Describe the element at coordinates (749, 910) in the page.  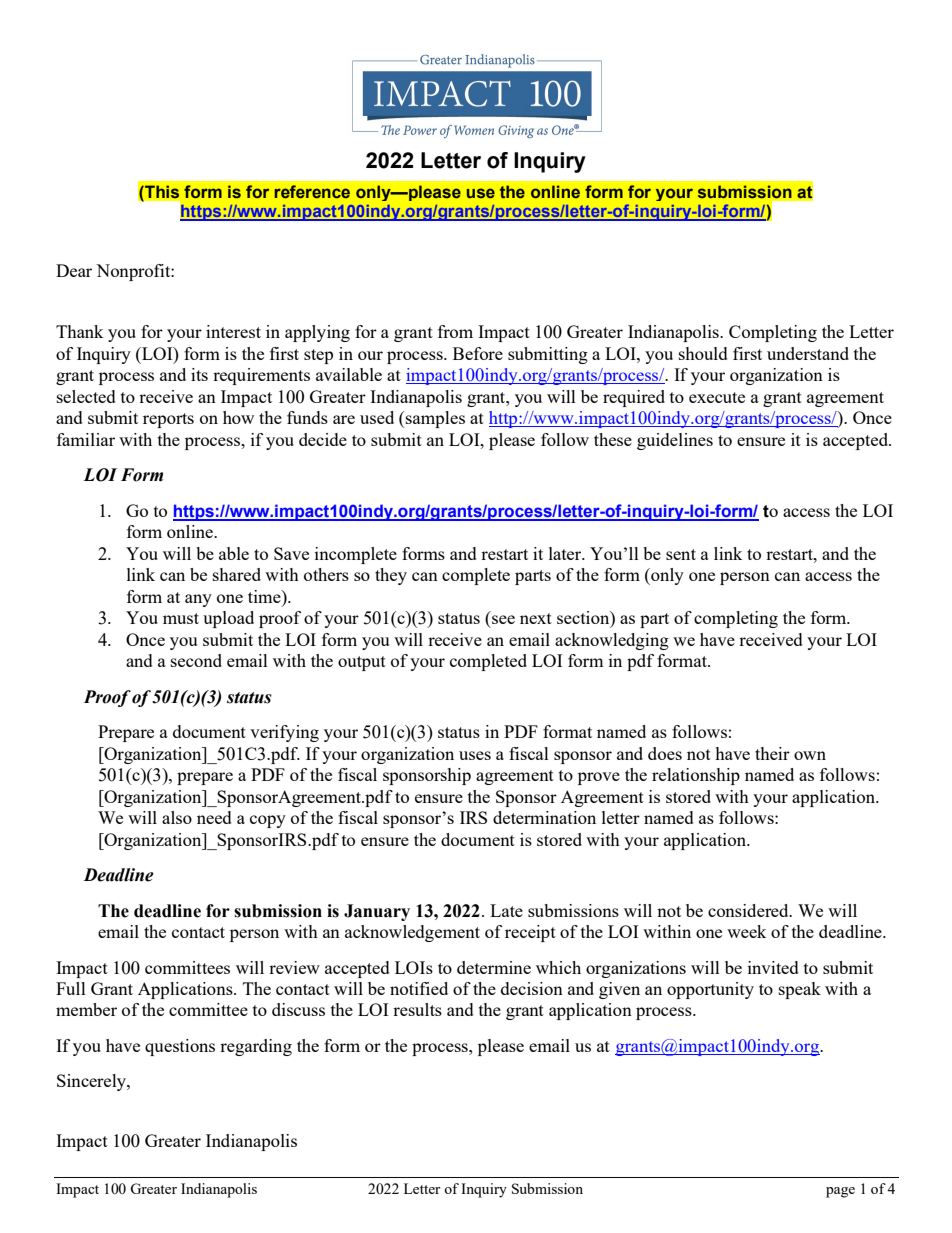
I see `considered` at that location.
